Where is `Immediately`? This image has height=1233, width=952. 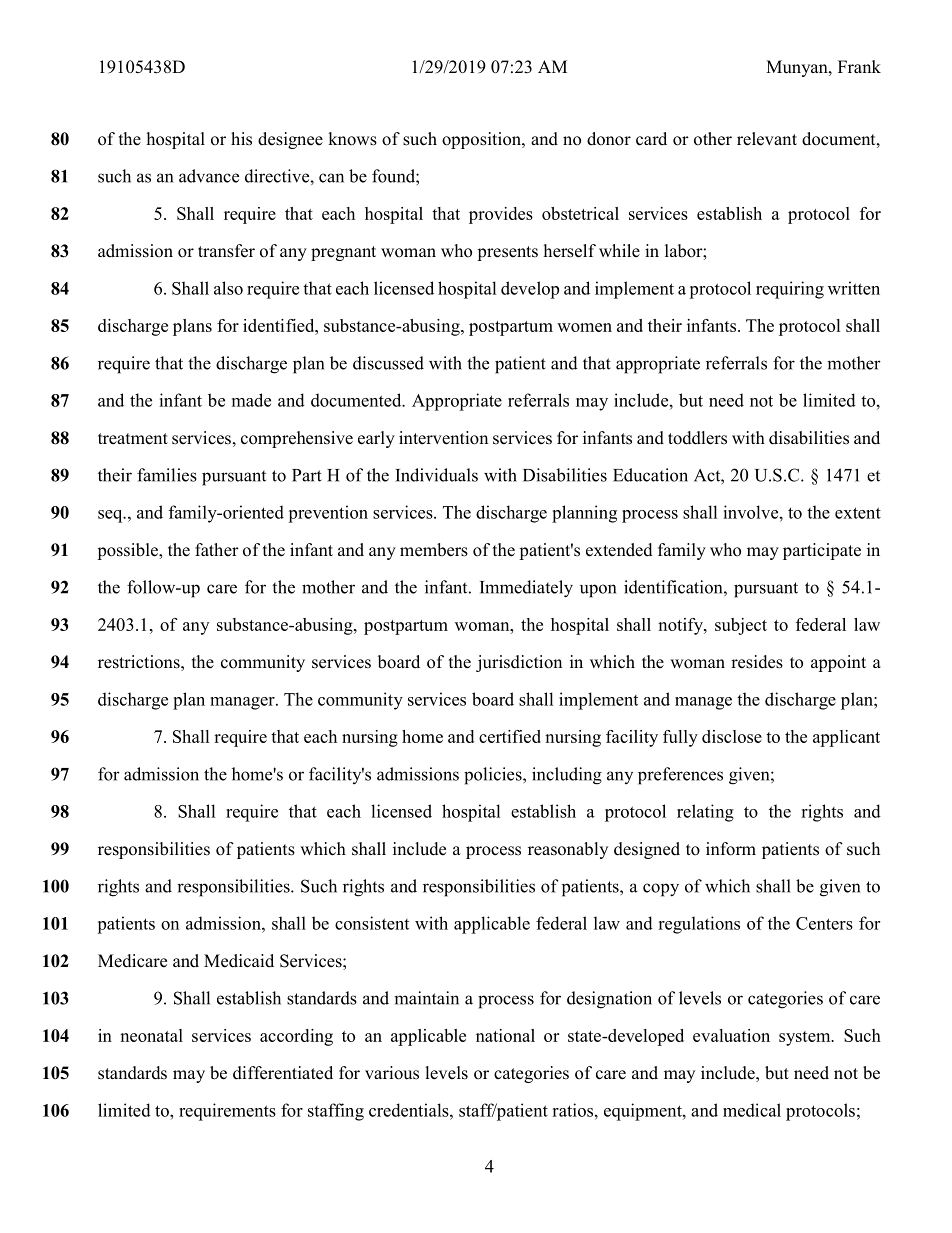 Immediately is located at coordinates (526, 589).
